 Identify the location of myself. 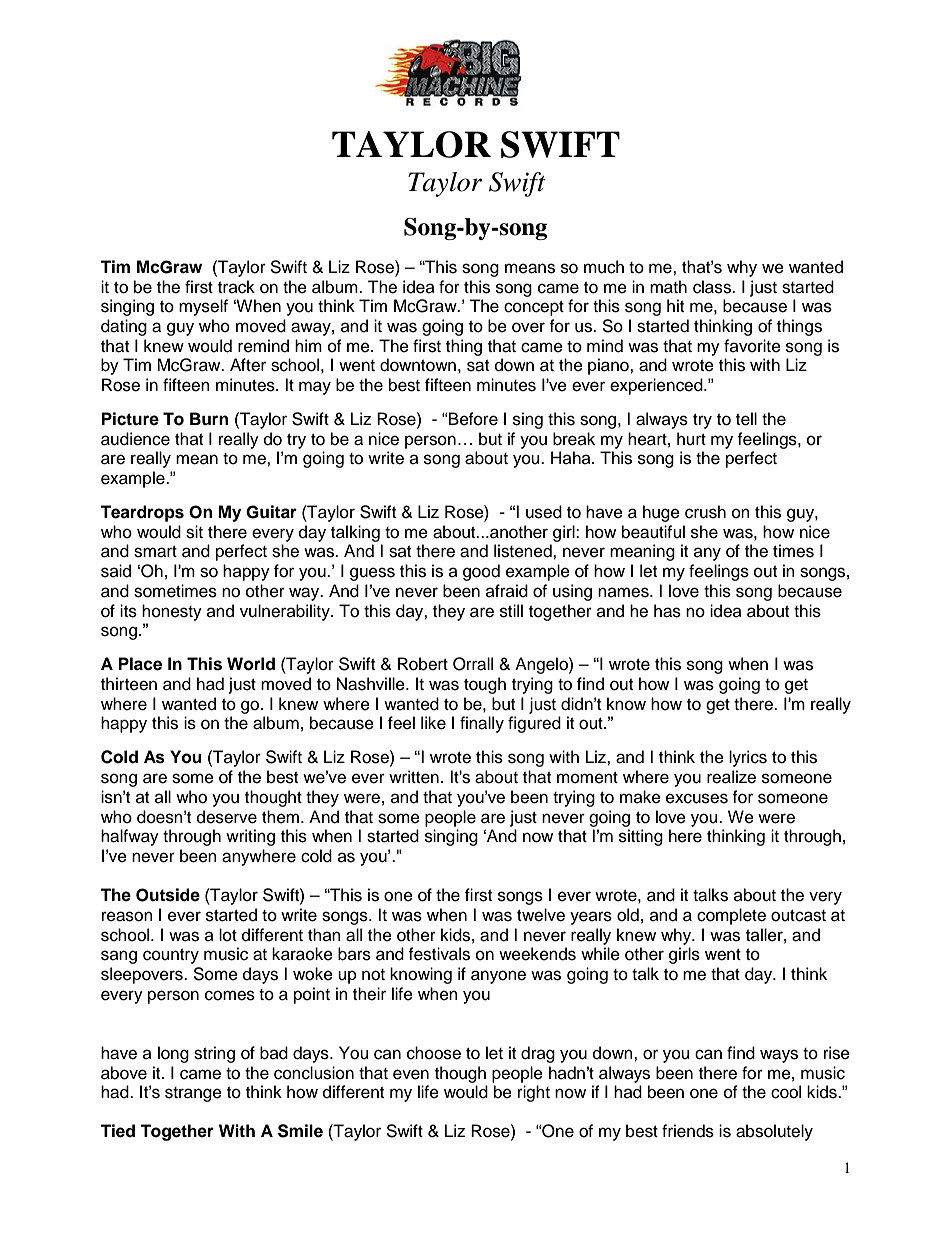
(203, 307).
